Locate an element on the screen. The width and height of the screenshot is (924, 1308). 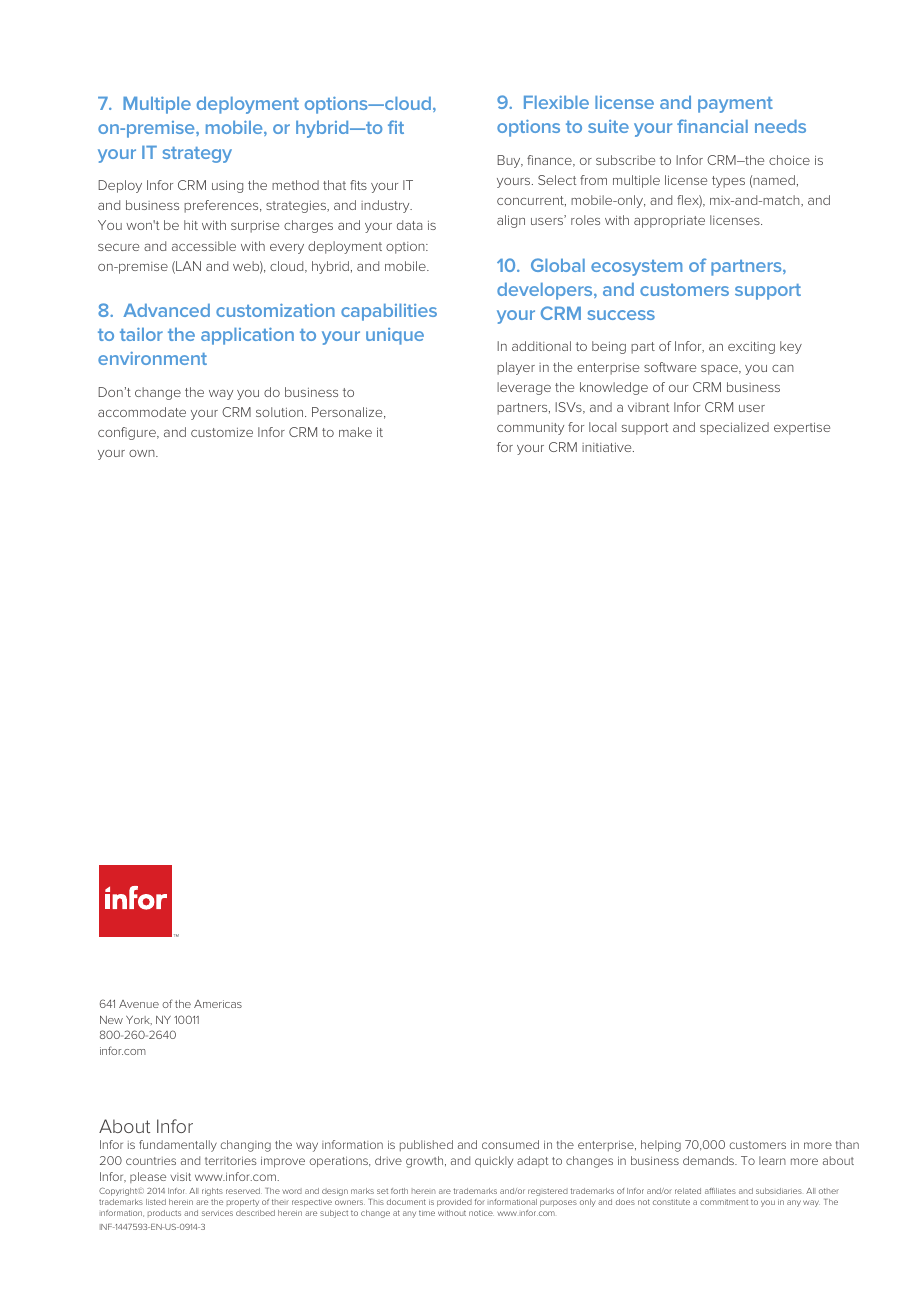
Americas is located at coordinates (218, 1004).
